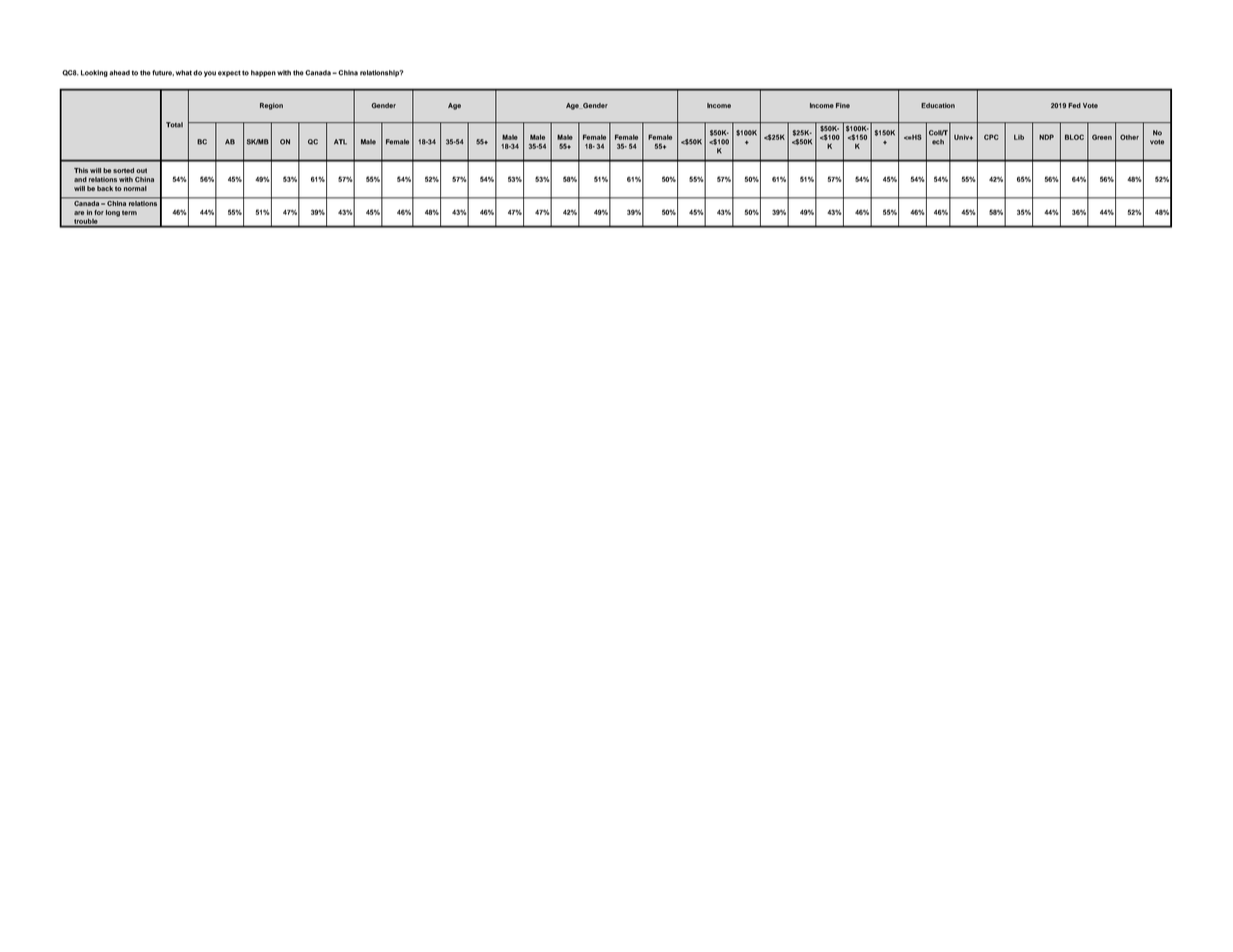 Image resolution: width=1233 pixels, height=952 pixels. Describe the element at coordinates (991, 137) in the screenshot. I see `CPC` at that location.
